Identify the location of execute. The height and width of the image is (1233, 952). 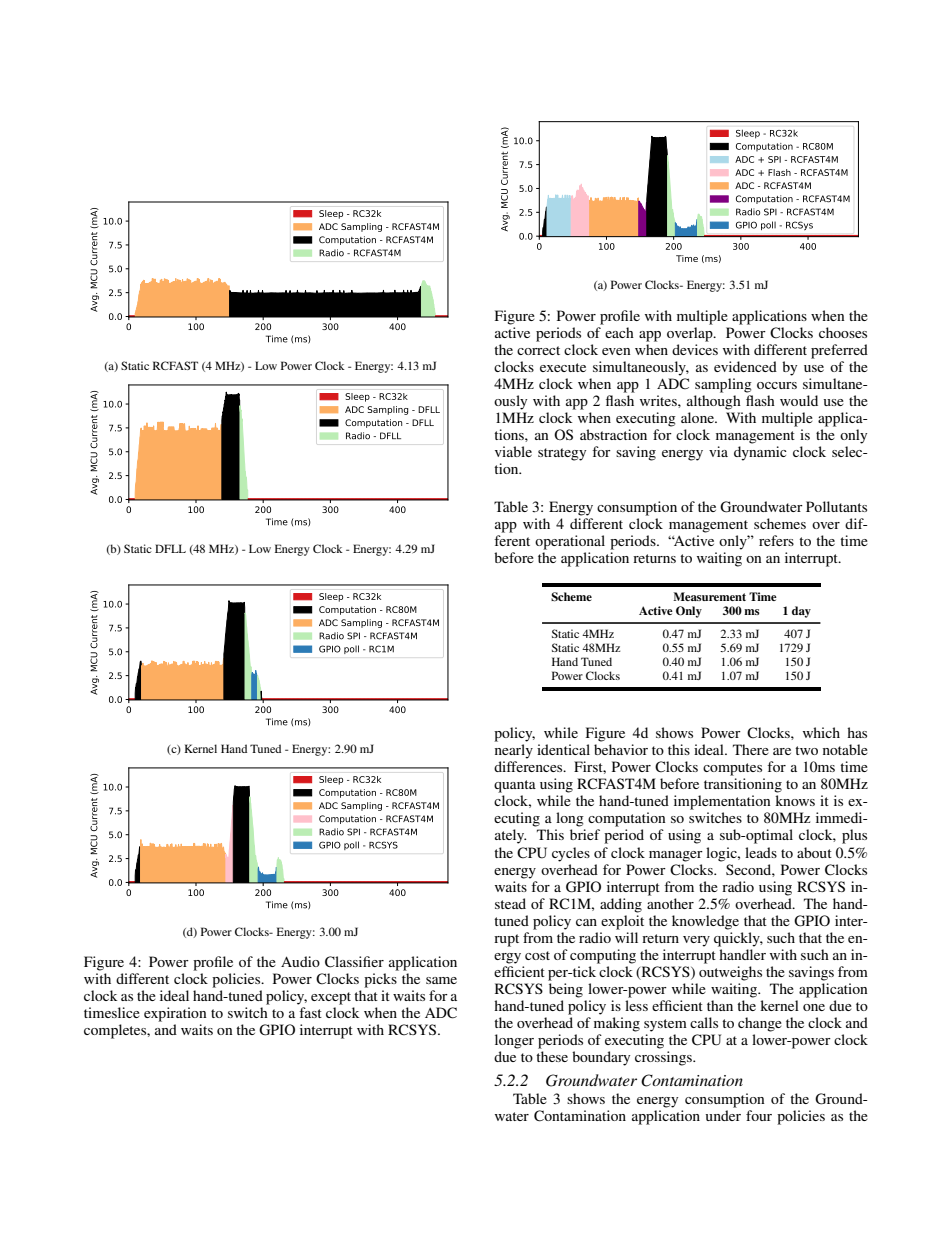
(563, 367).
